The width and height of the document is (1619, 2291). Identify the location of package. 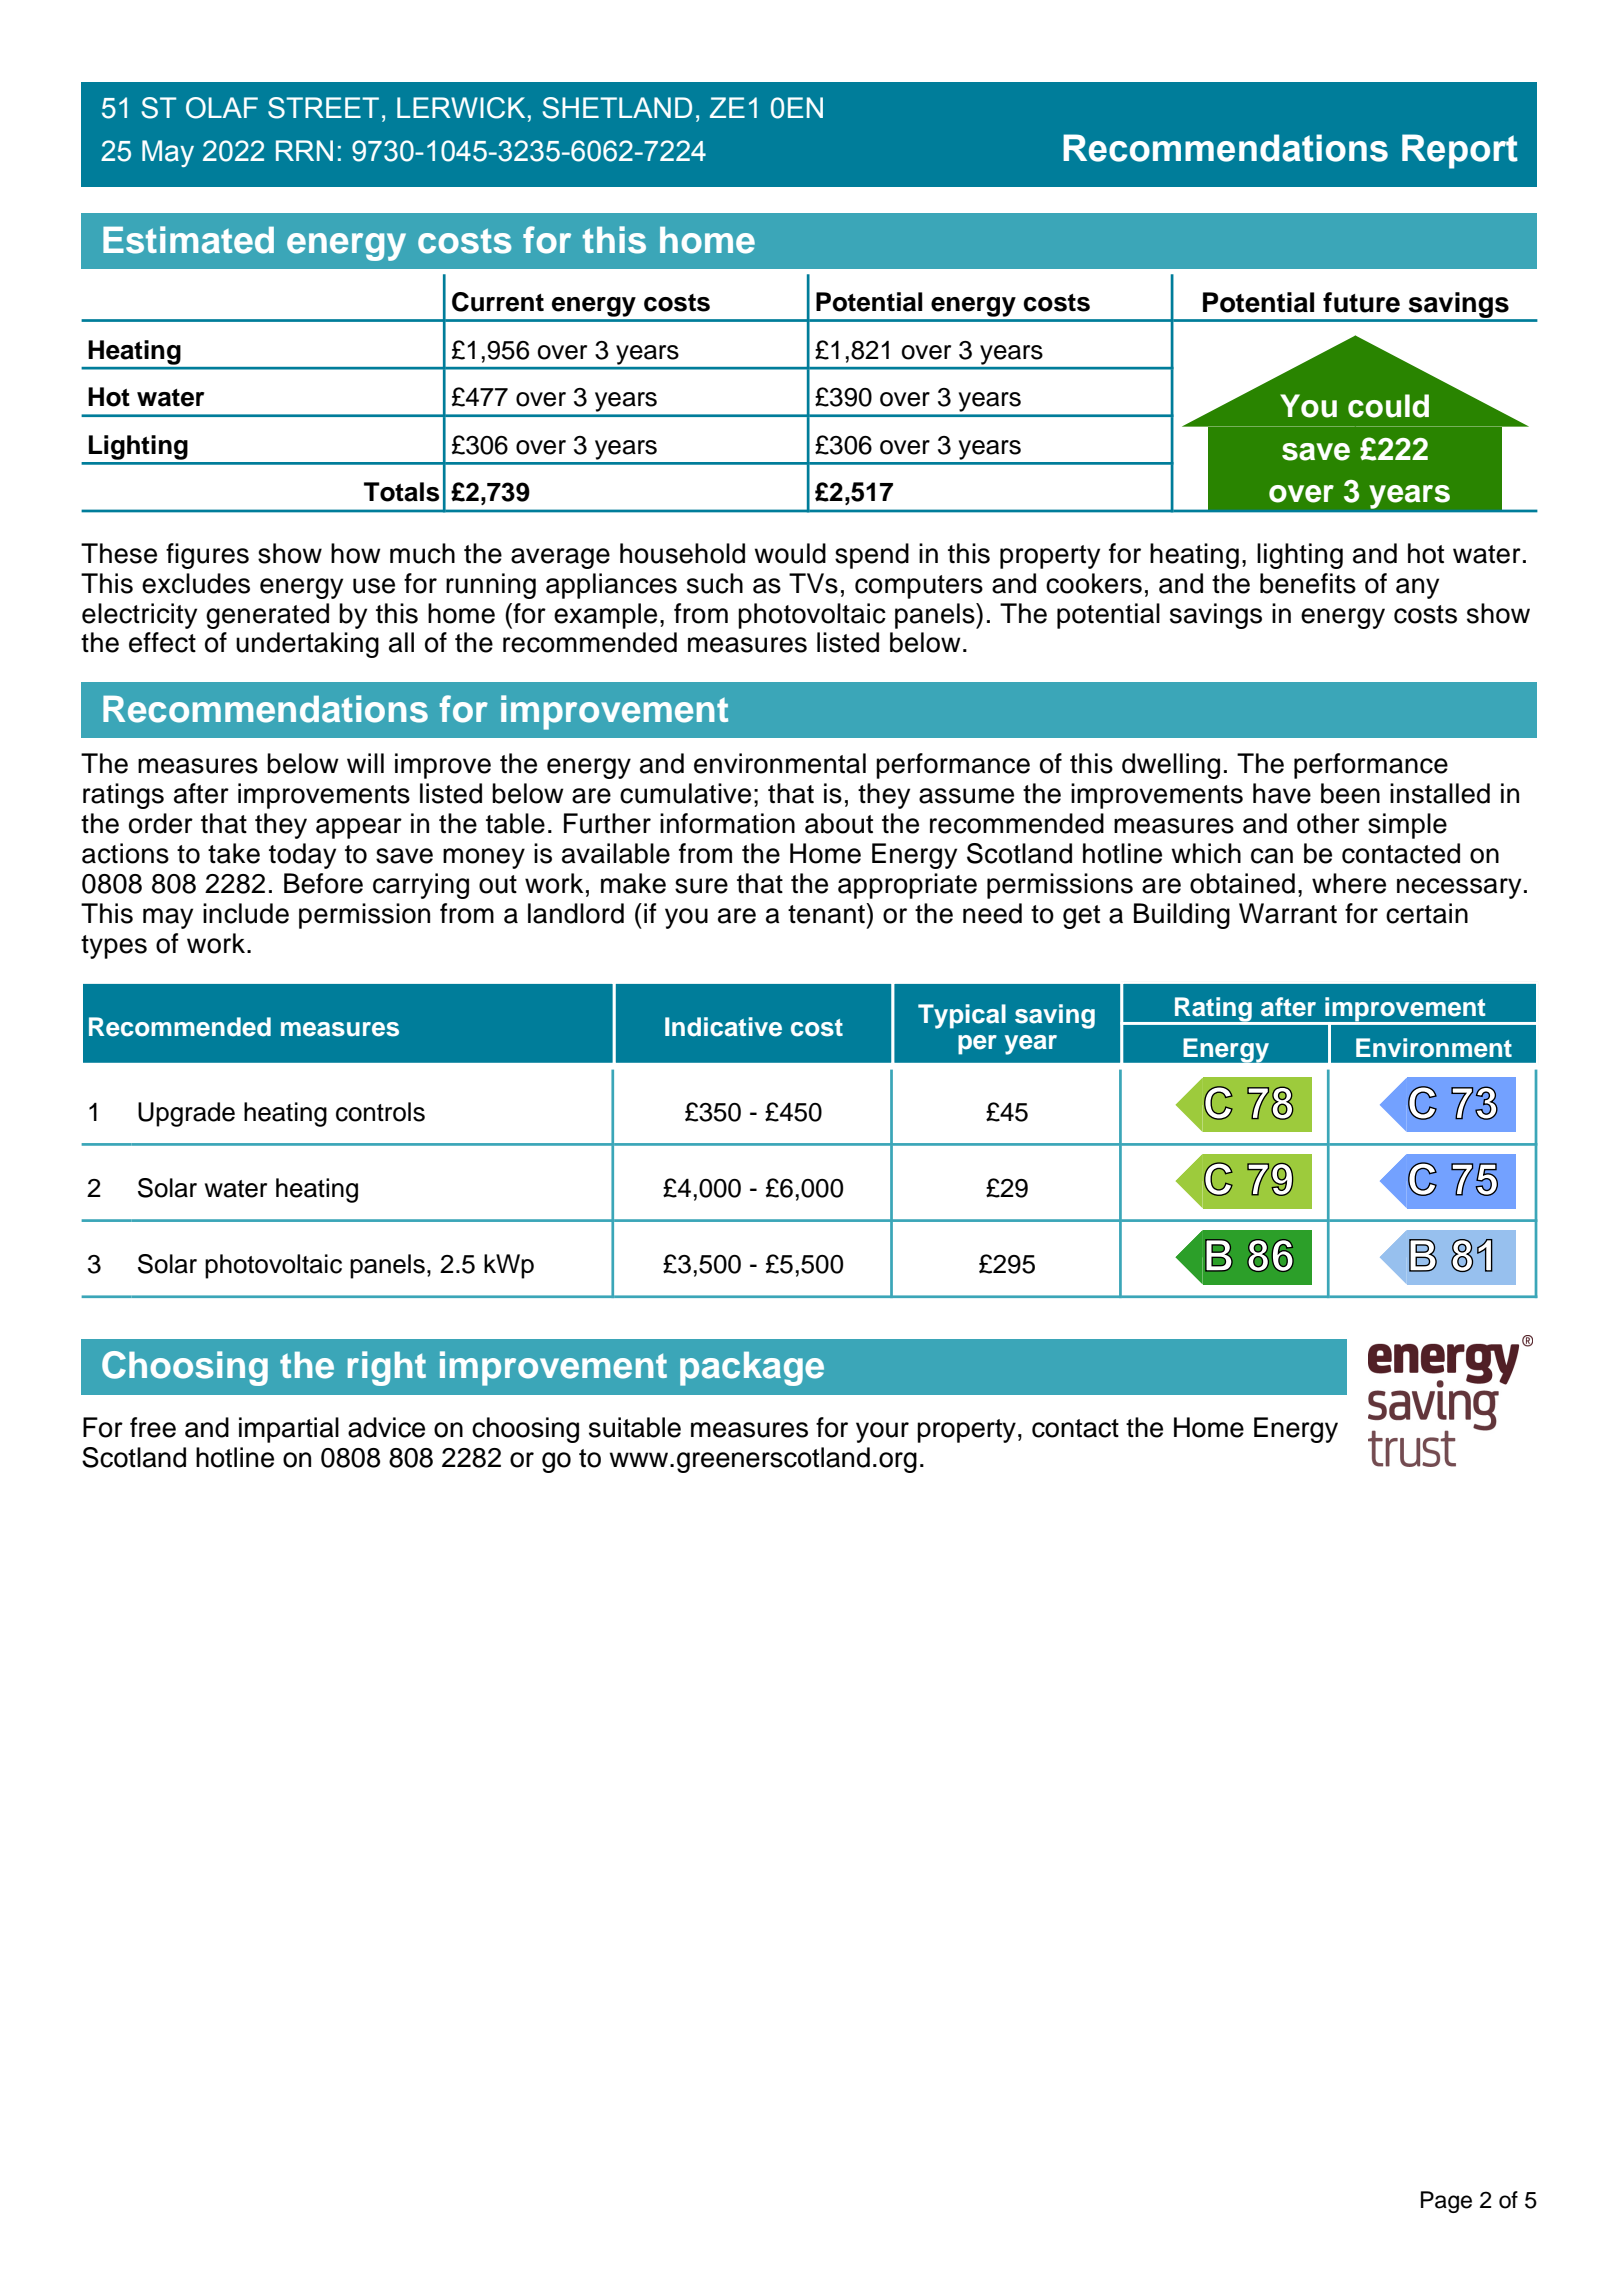
(752, 1369).
